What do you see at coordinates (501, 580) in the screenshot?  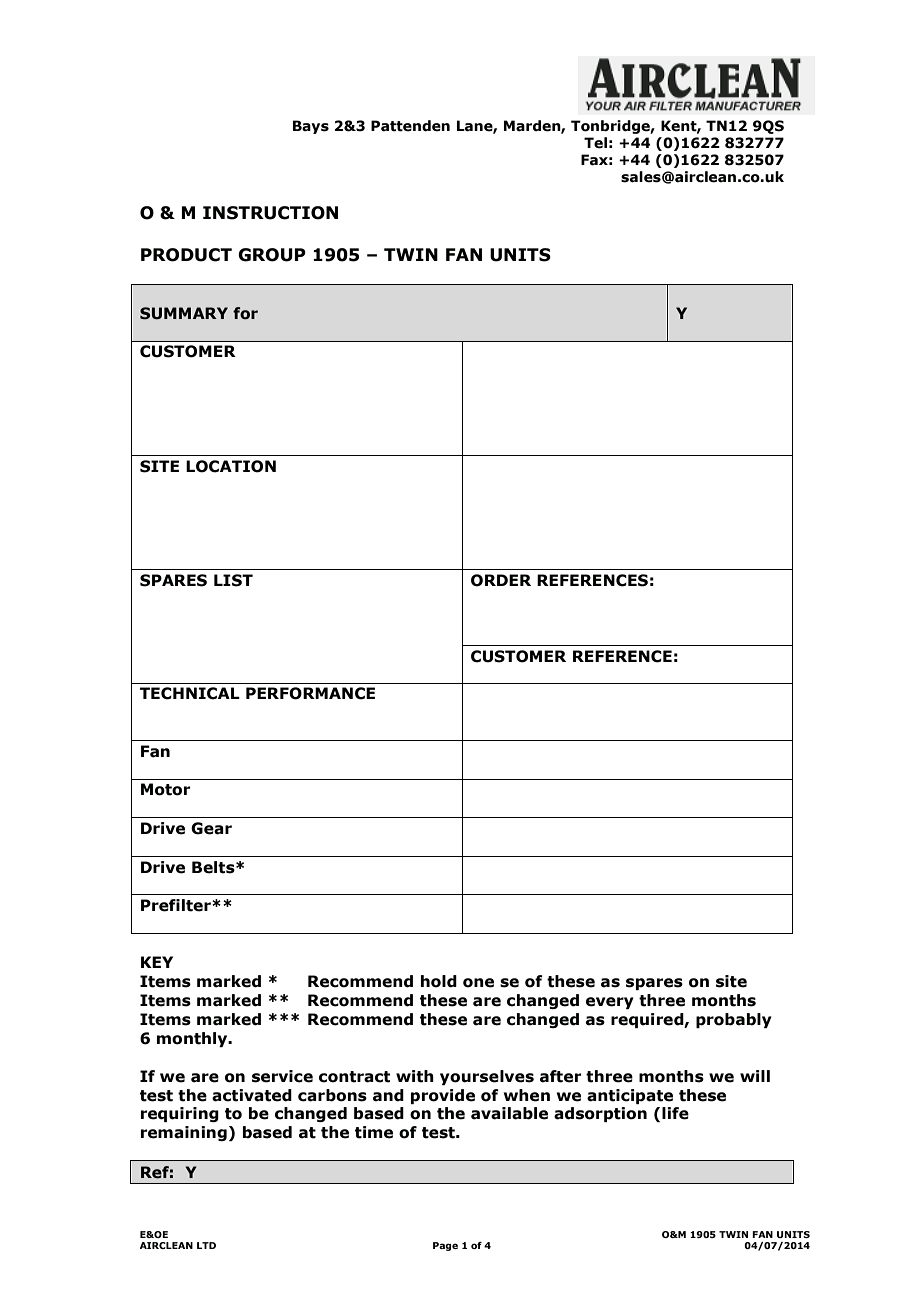 I see `ORDER` at bounding box center [501, 580].
